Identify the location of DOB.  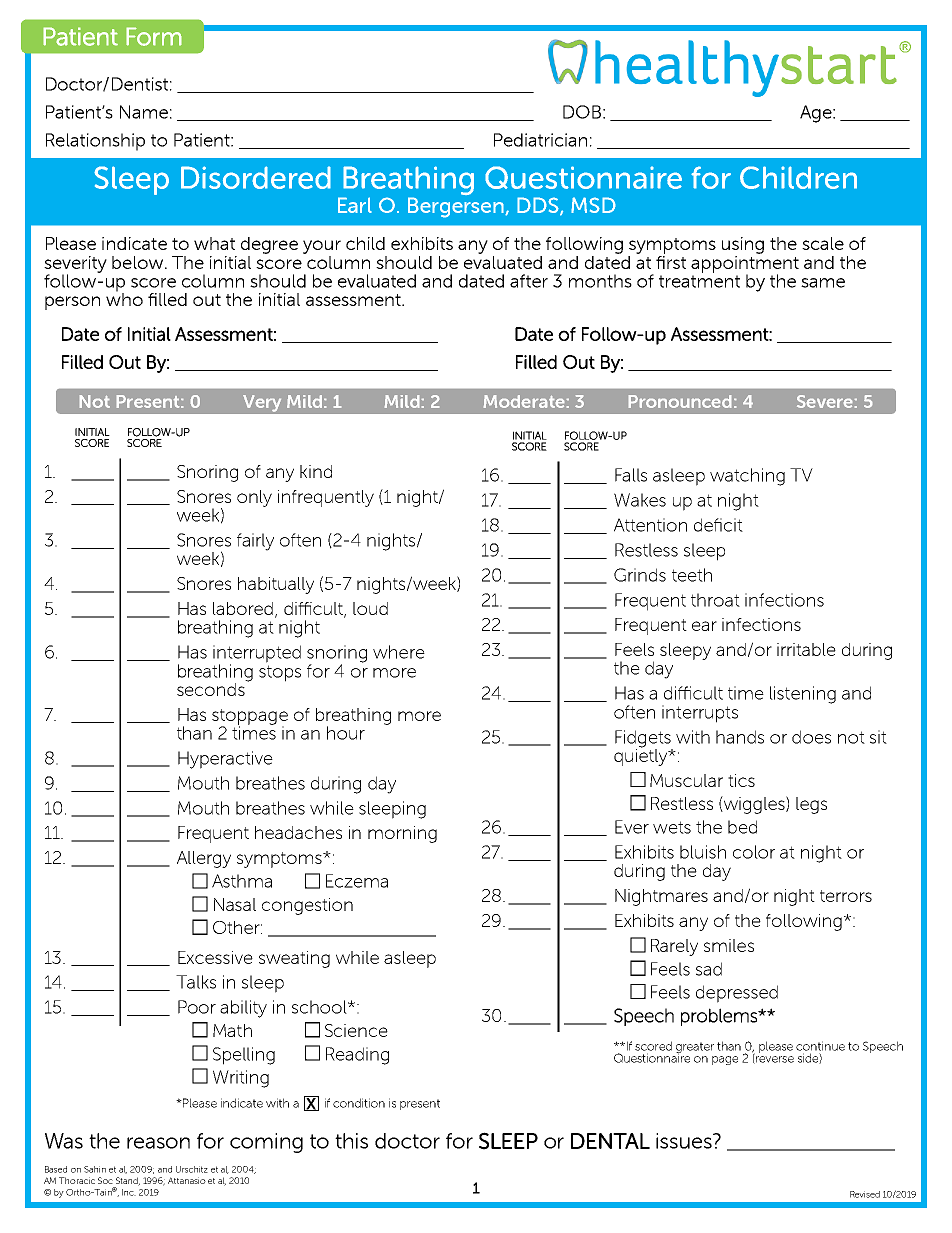
(582, 112).
